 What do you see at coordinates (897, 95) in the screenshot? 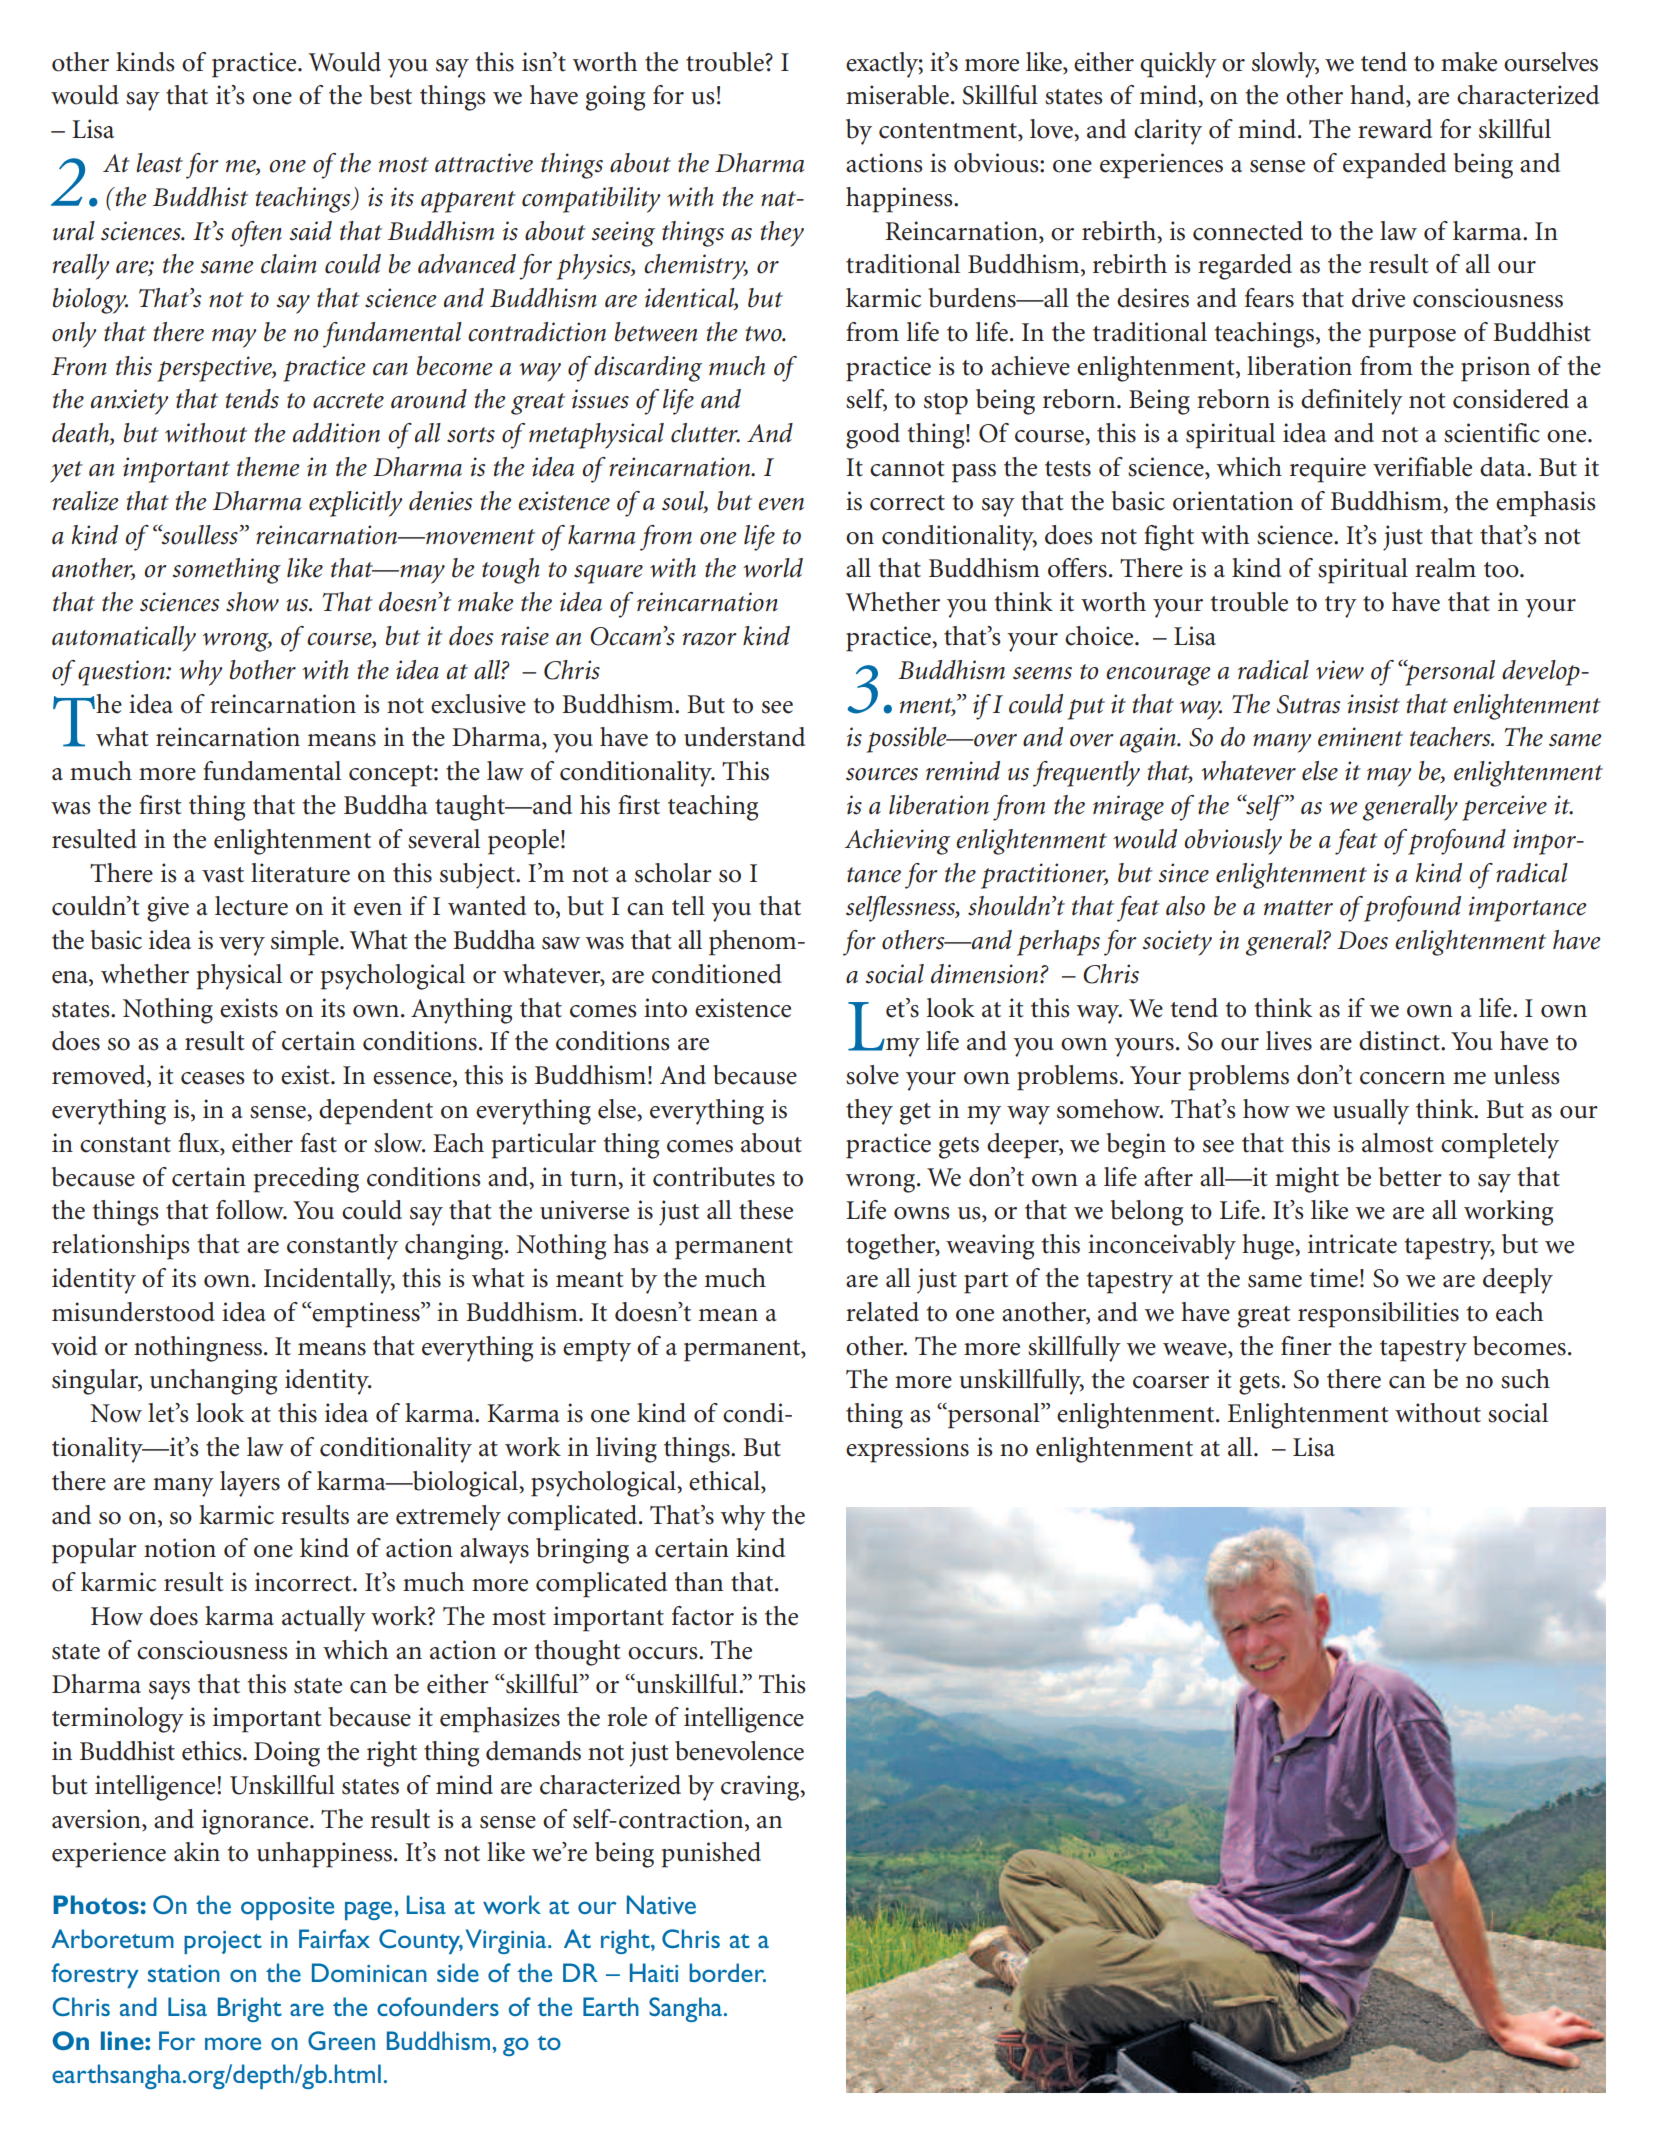
I see `miserable` at bounding box center [897, 95].
